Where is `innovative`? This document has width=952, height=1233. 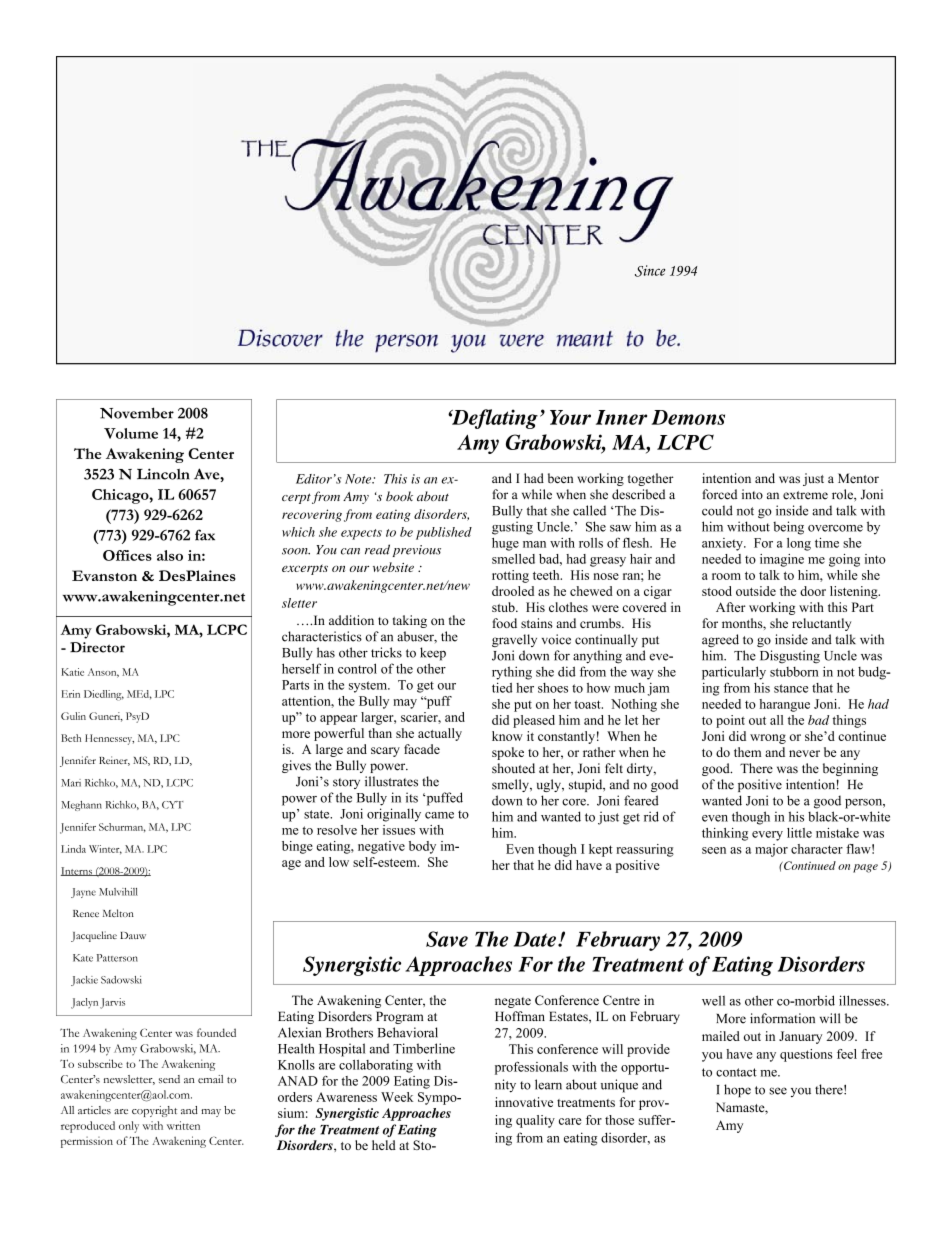
innovative is located at coordinates (524, 1102).
